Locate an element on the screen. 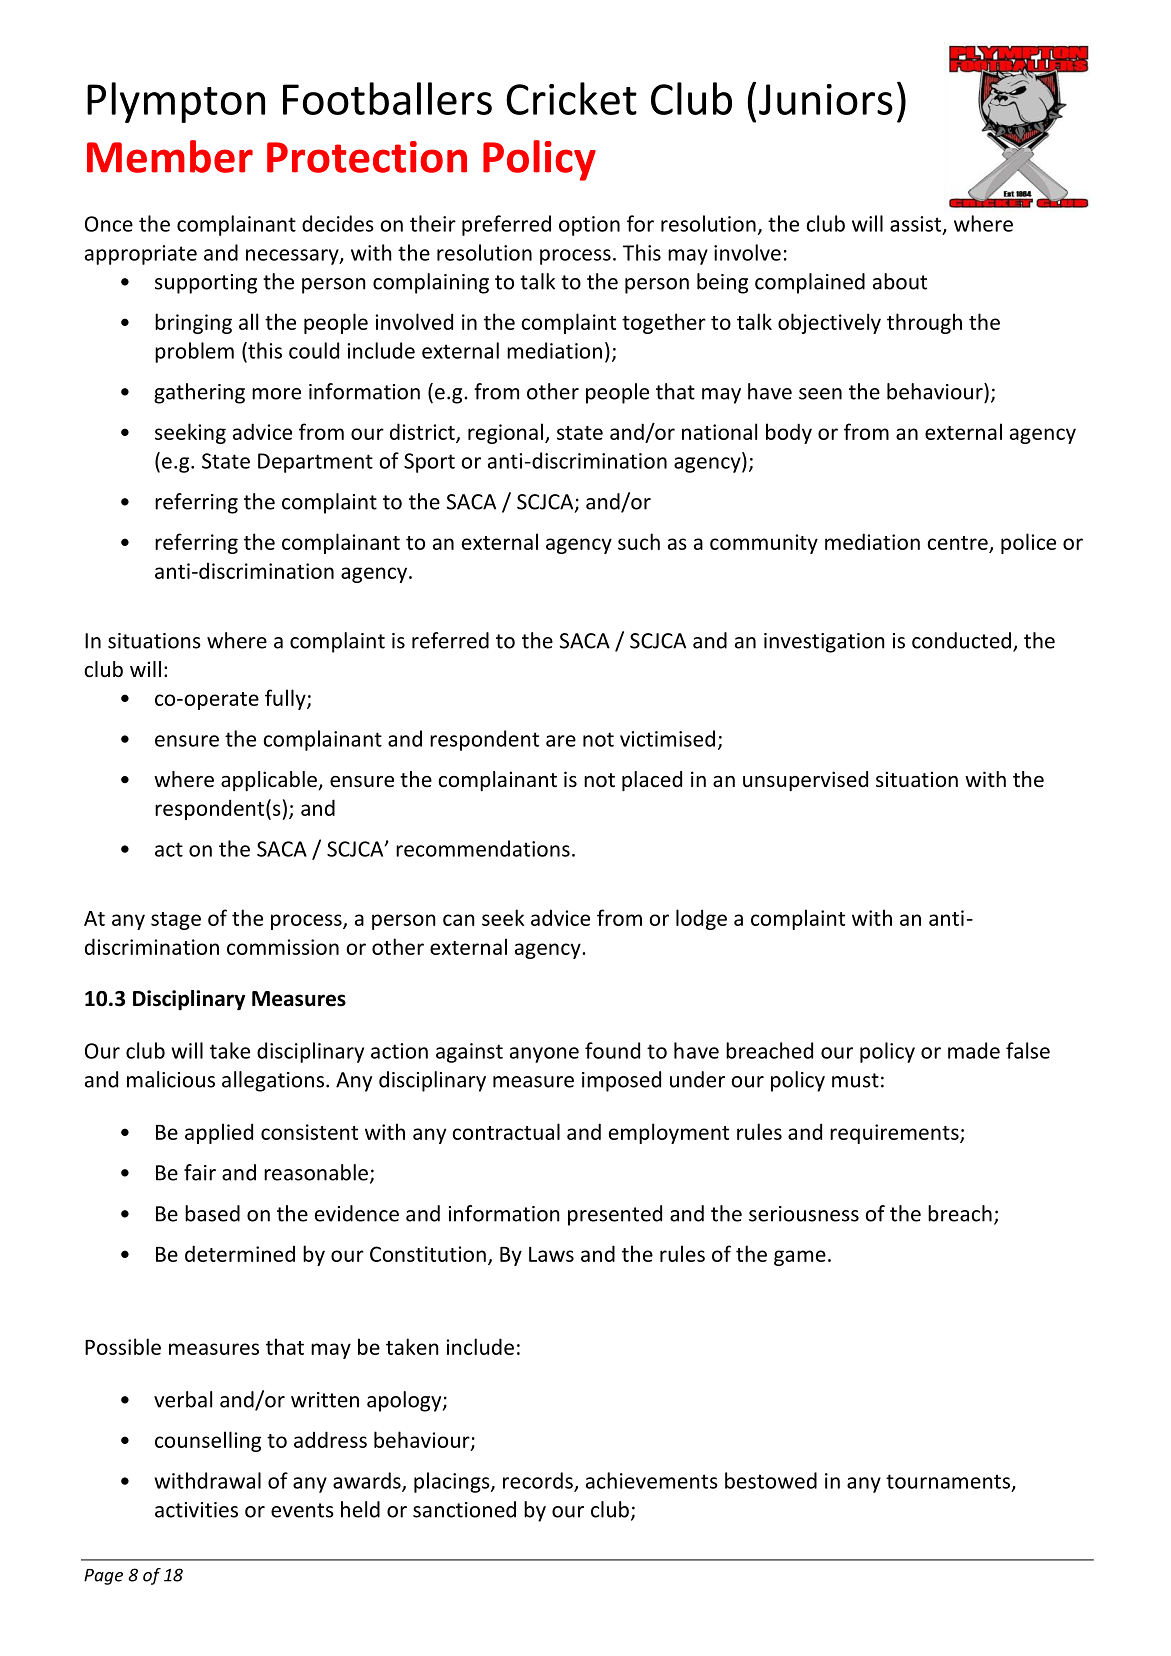 Image resolution: width=1171 pixels, height=1656 pixels. anyone is located at coordinates (544, 1055).
